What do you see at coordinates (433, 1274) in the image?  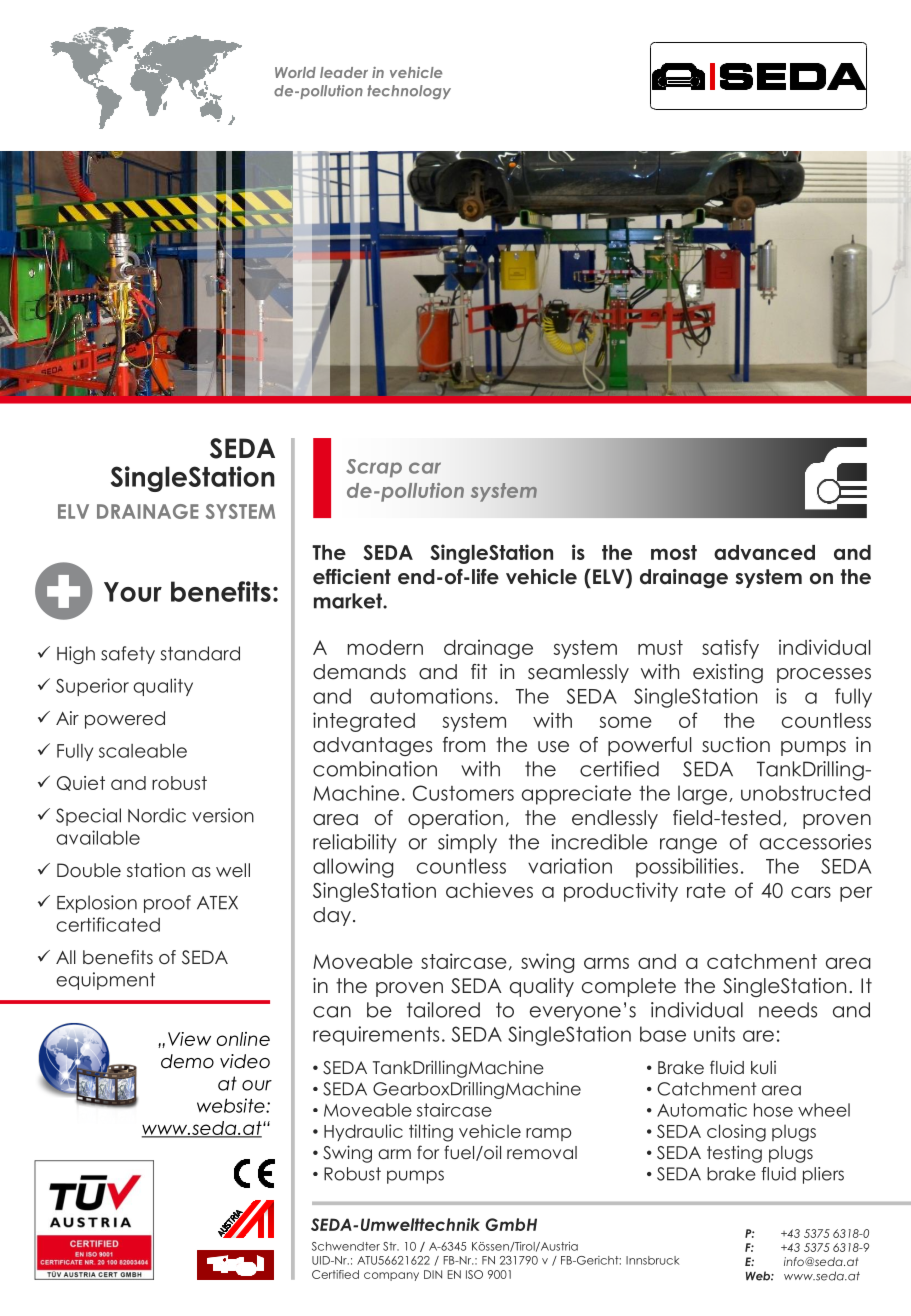 I see `DIN` at bounding box center [433, 1274].
